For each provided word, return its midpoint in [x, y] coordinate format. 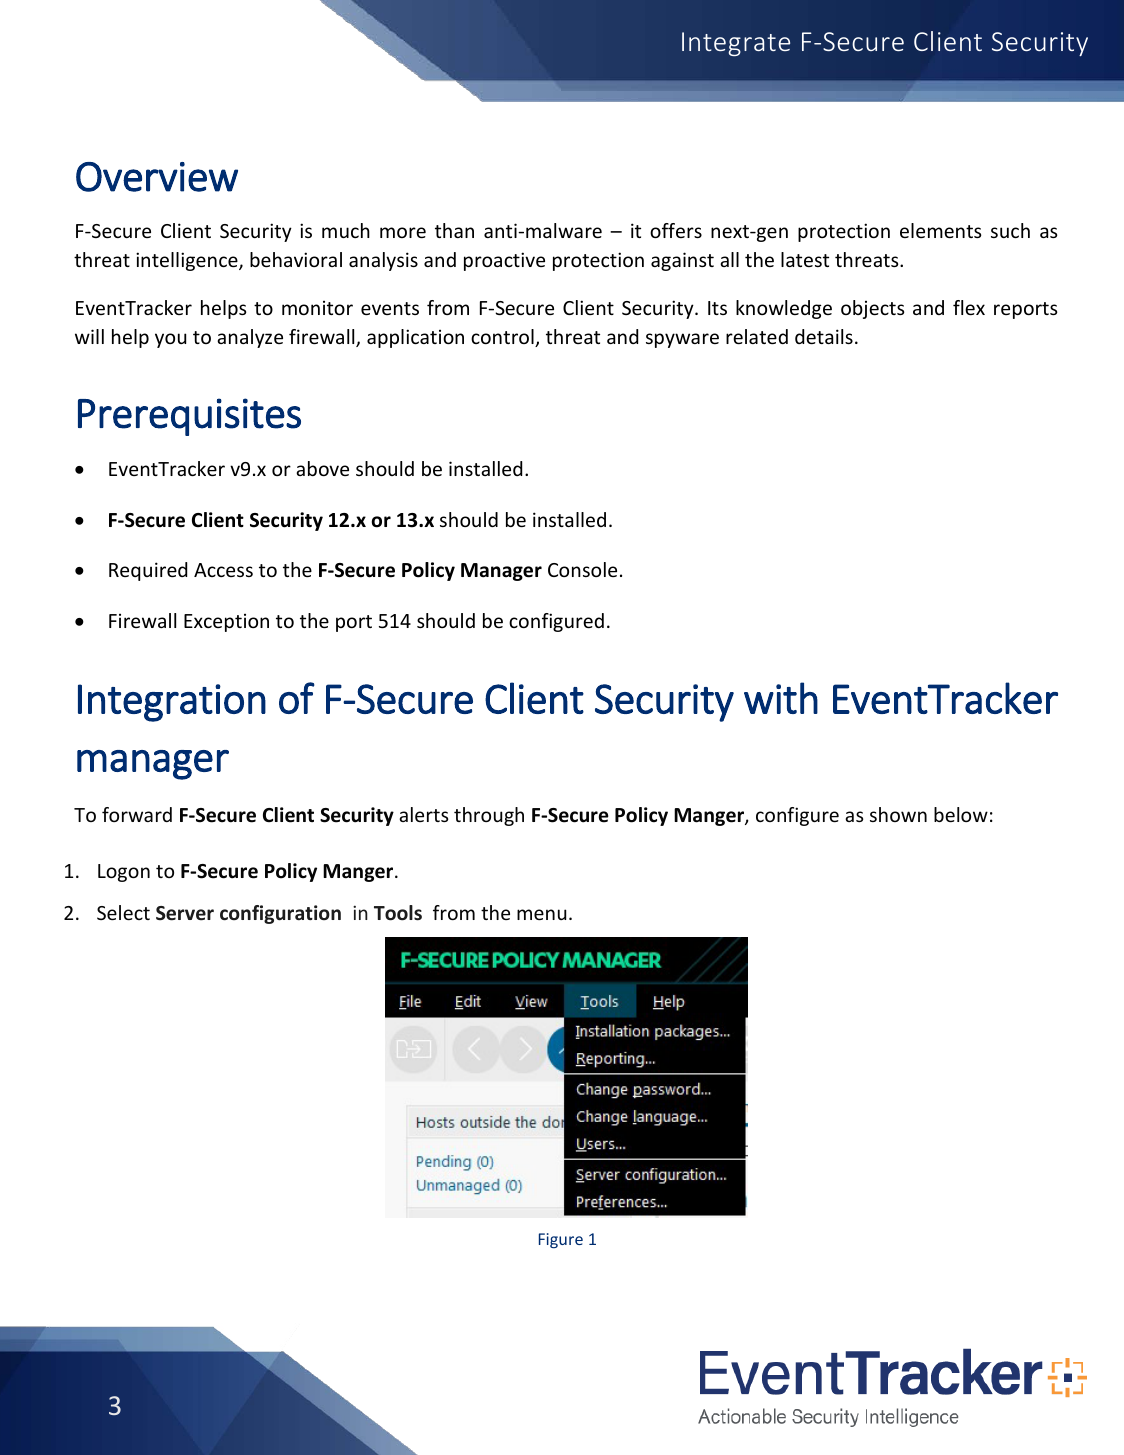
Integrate [736, 44]
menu [541, 914]
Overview [157, 177]
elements [940, 230]
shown [898, 814]
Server [185, 913]
